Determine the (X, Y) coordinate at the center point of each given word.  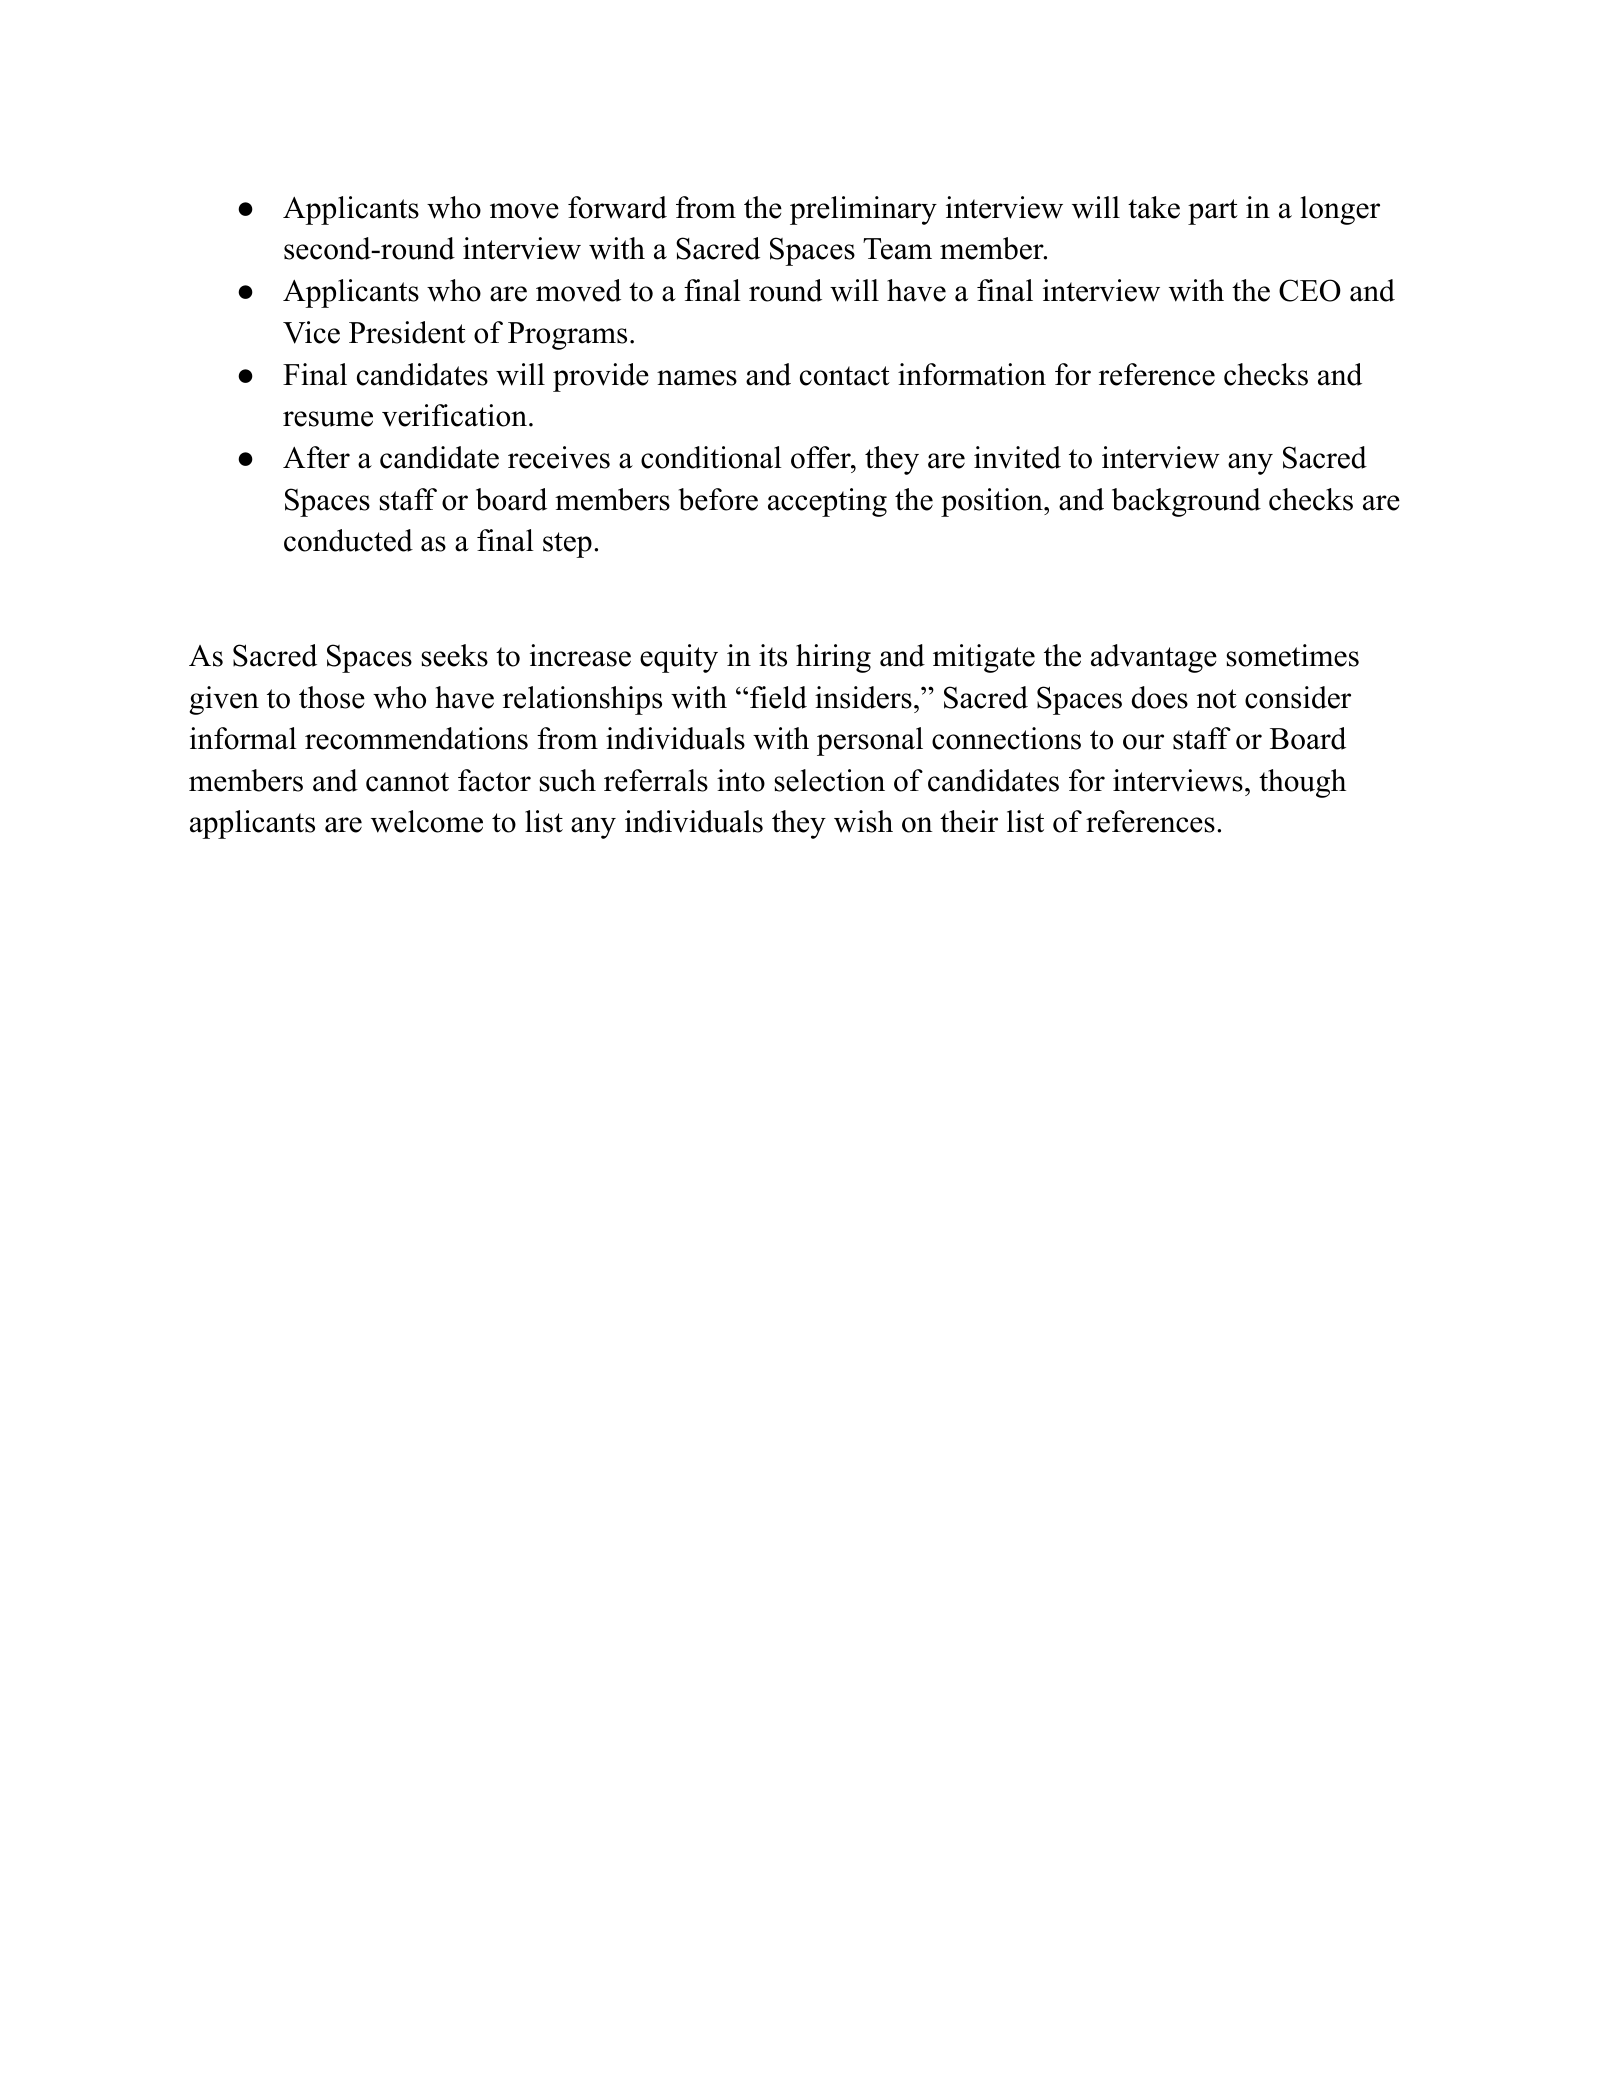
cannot (407, 782)
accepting (827, 502)
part (1213, 212)
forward (617, 207)
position (993, 502)
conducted (348, 540)
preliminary (863, 210)
